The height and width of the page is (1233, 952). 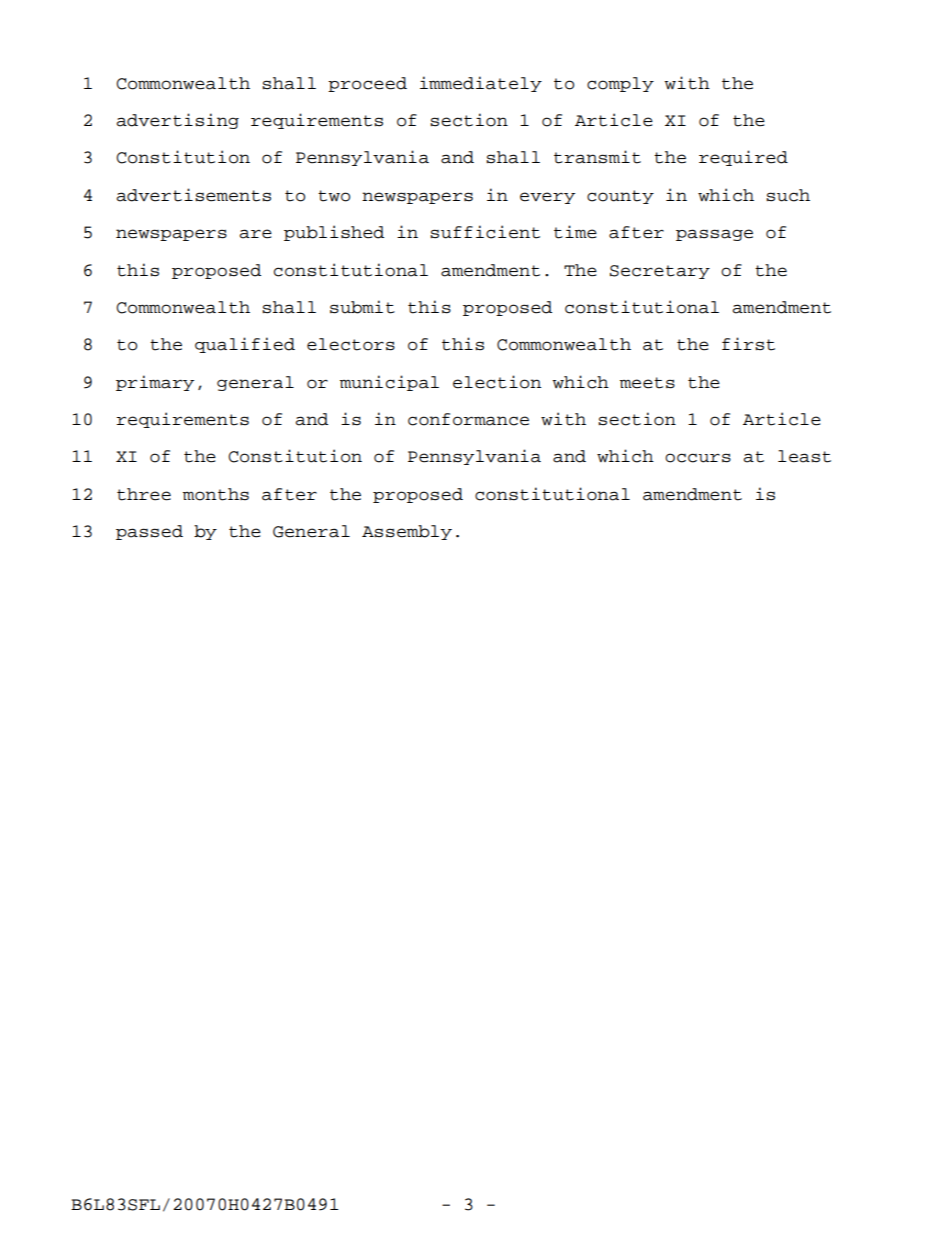 What do you see at coordinates (748, 344) in the page?
I see `first` at bounding box center [748, 344].
